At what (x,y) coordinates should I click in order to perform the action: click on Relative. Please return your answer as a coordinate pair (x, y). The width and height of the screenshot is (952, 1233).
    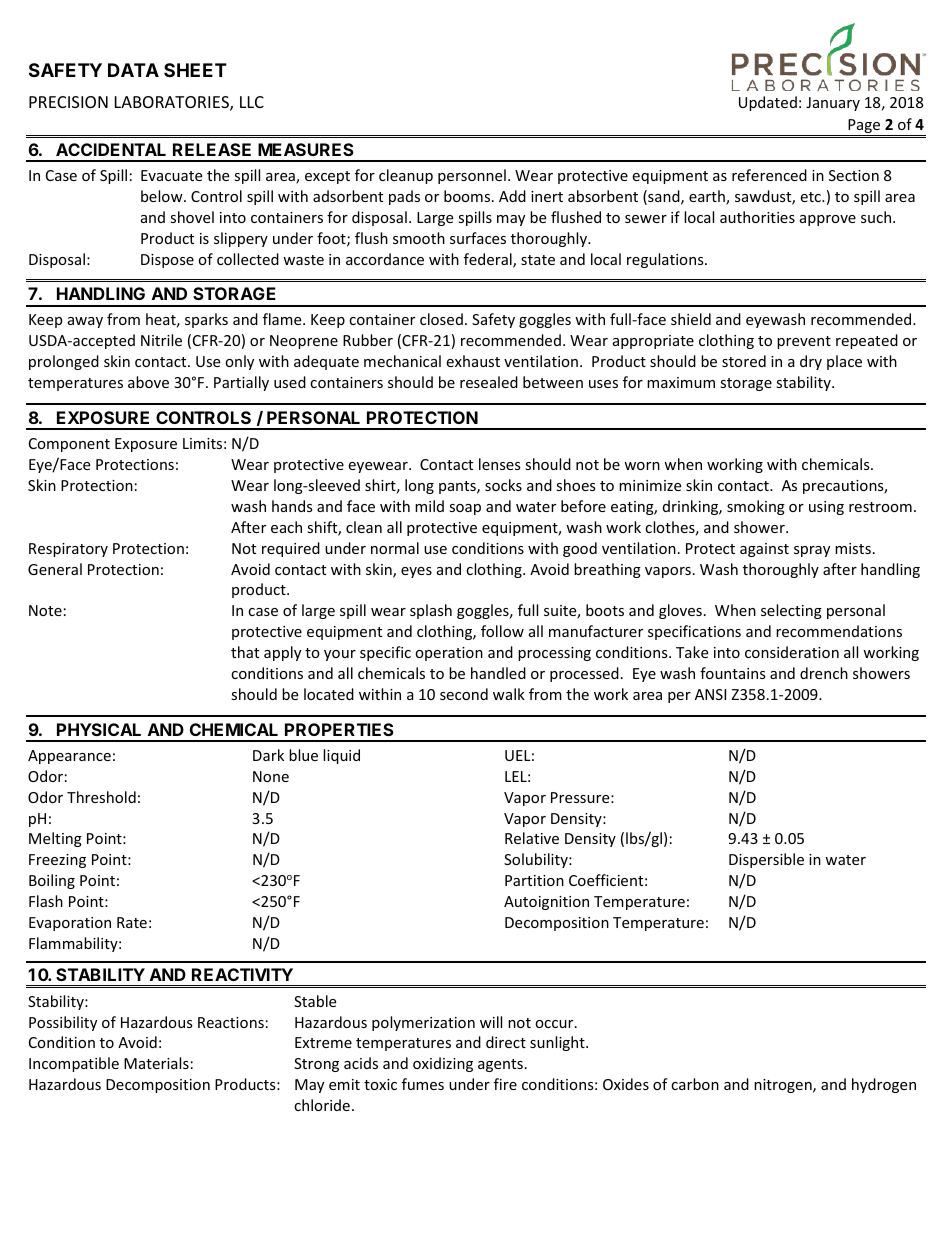
    Looking at the image, I should click on (532, 838).
